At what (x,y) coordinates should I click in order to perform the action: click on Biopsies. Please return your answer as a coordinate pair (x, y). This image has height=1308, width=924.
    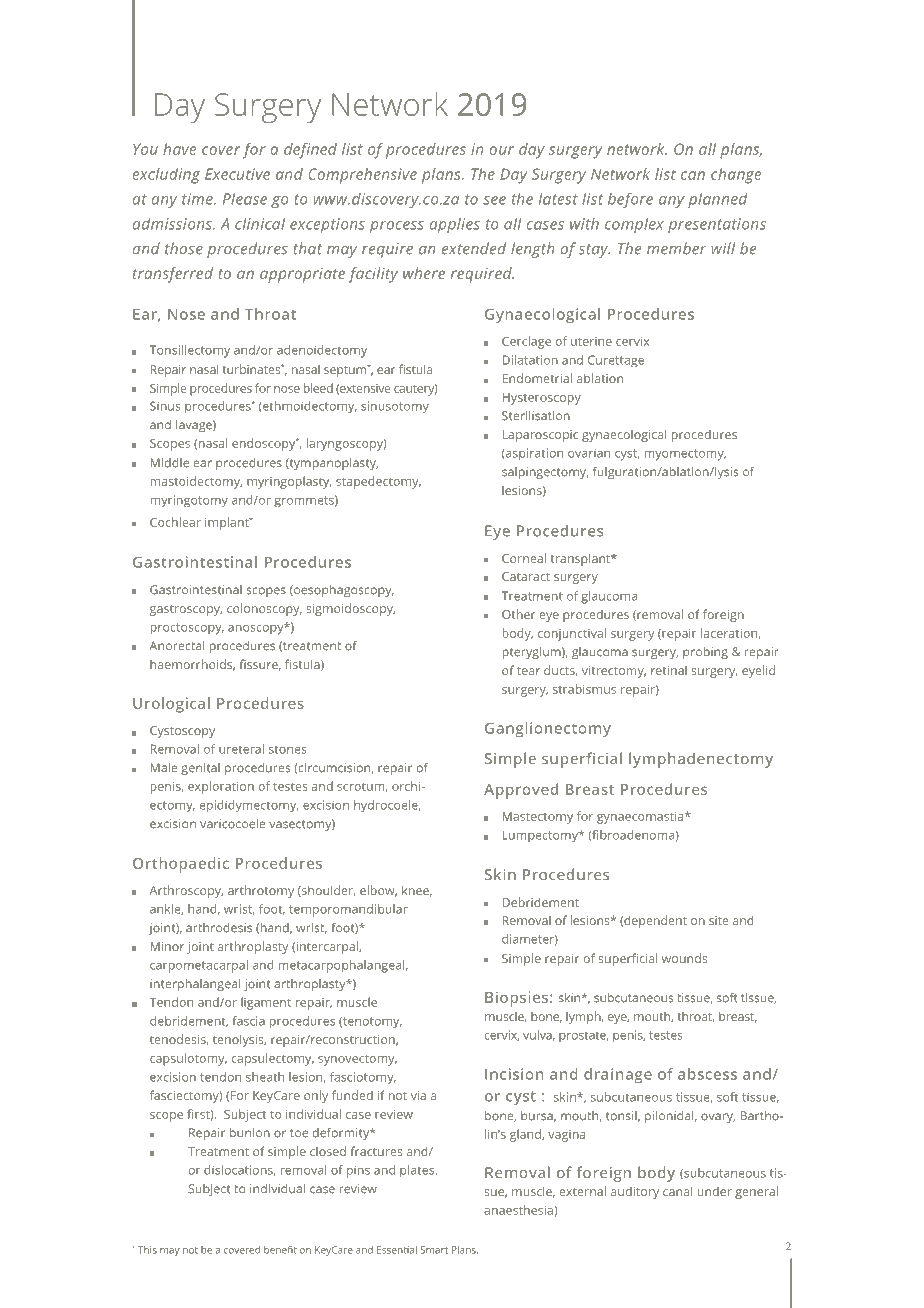
    Looking at the image, I should click on (518, 999).
